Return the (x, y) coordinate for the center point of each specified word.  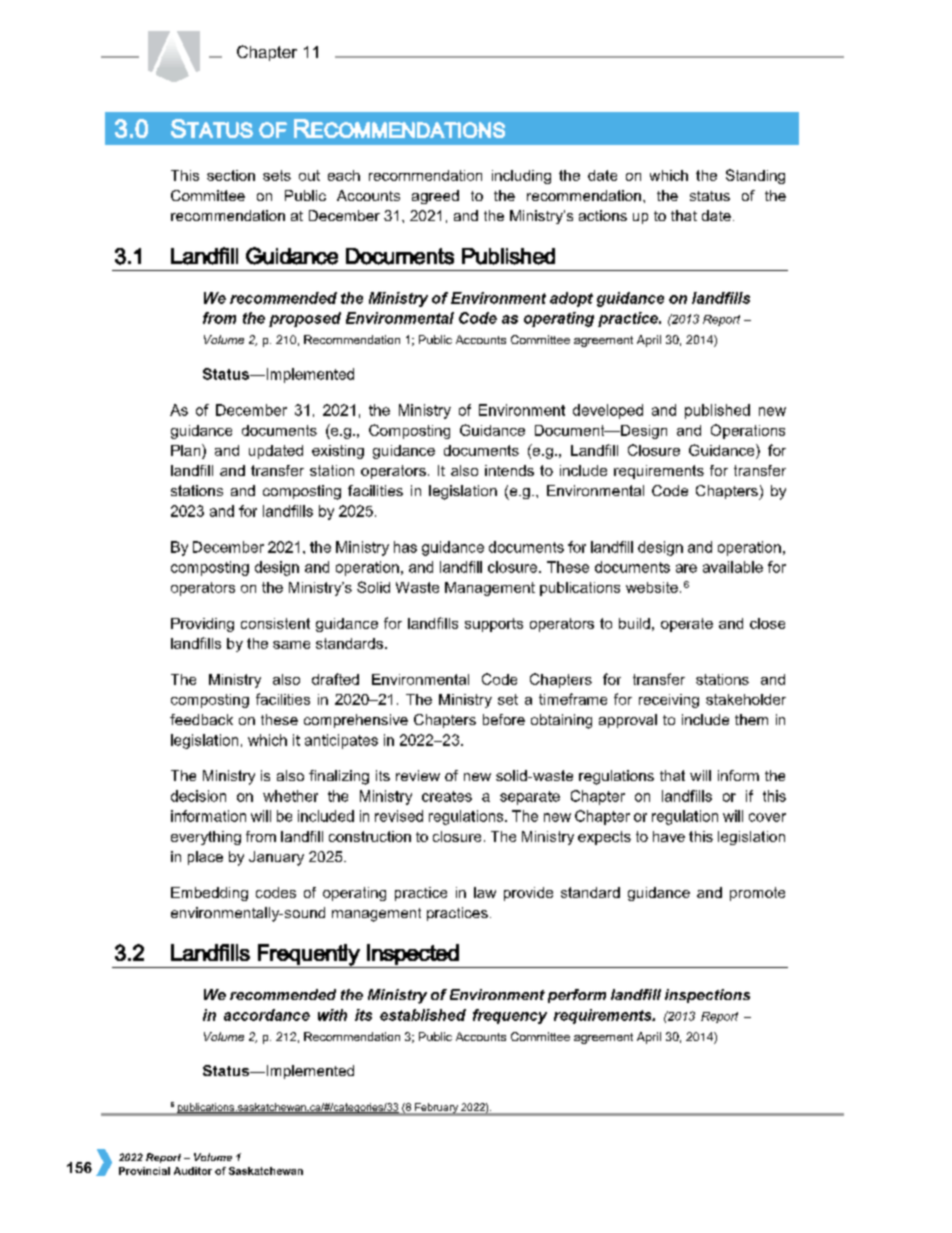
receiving (669, 701)
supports (494, 625)
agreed (435, 197)
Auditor (193, 1171)
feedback (201, 719)
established (423, 1015)
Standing (755, 176)
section (231, 175)
